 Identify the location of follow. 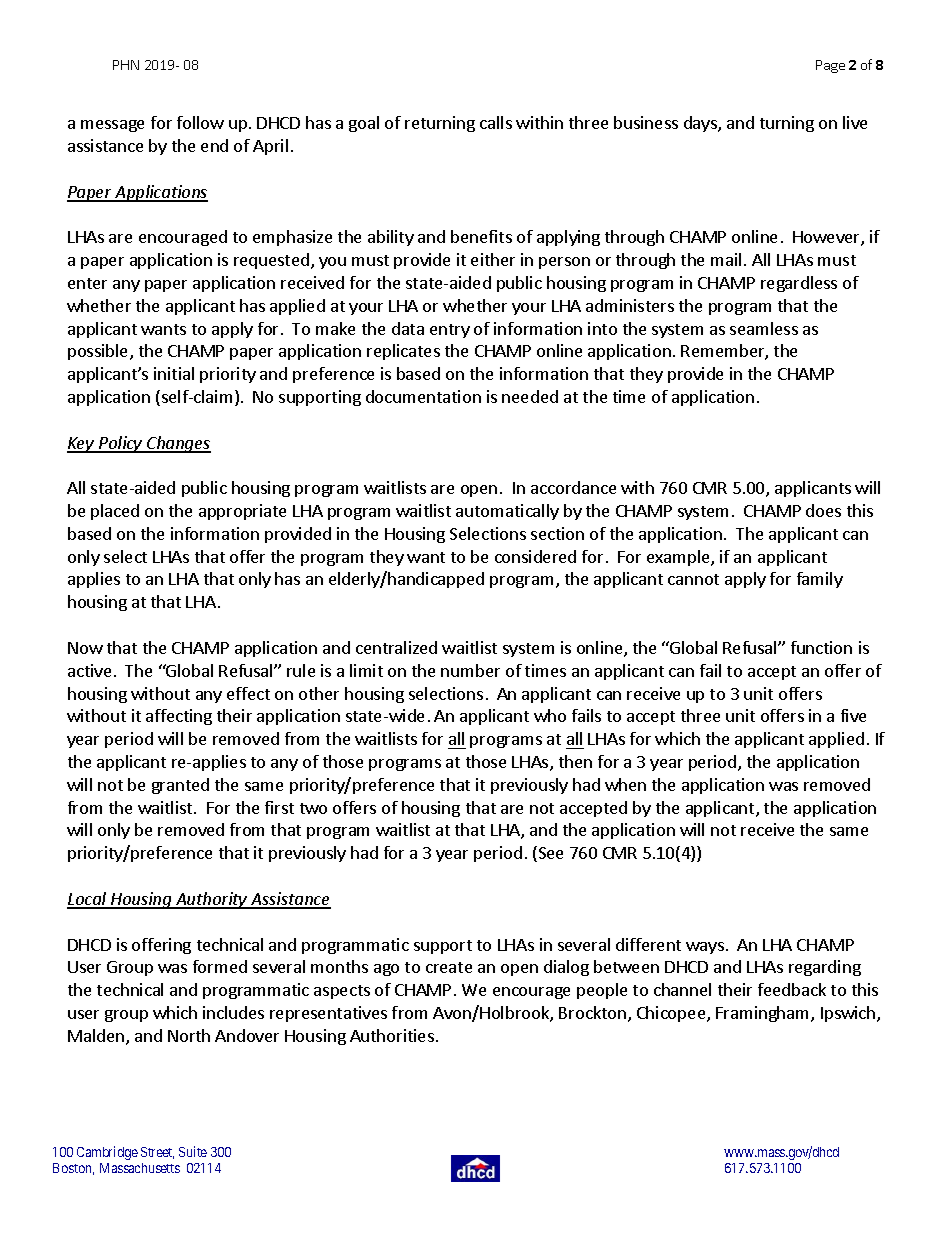
(200, 122).
